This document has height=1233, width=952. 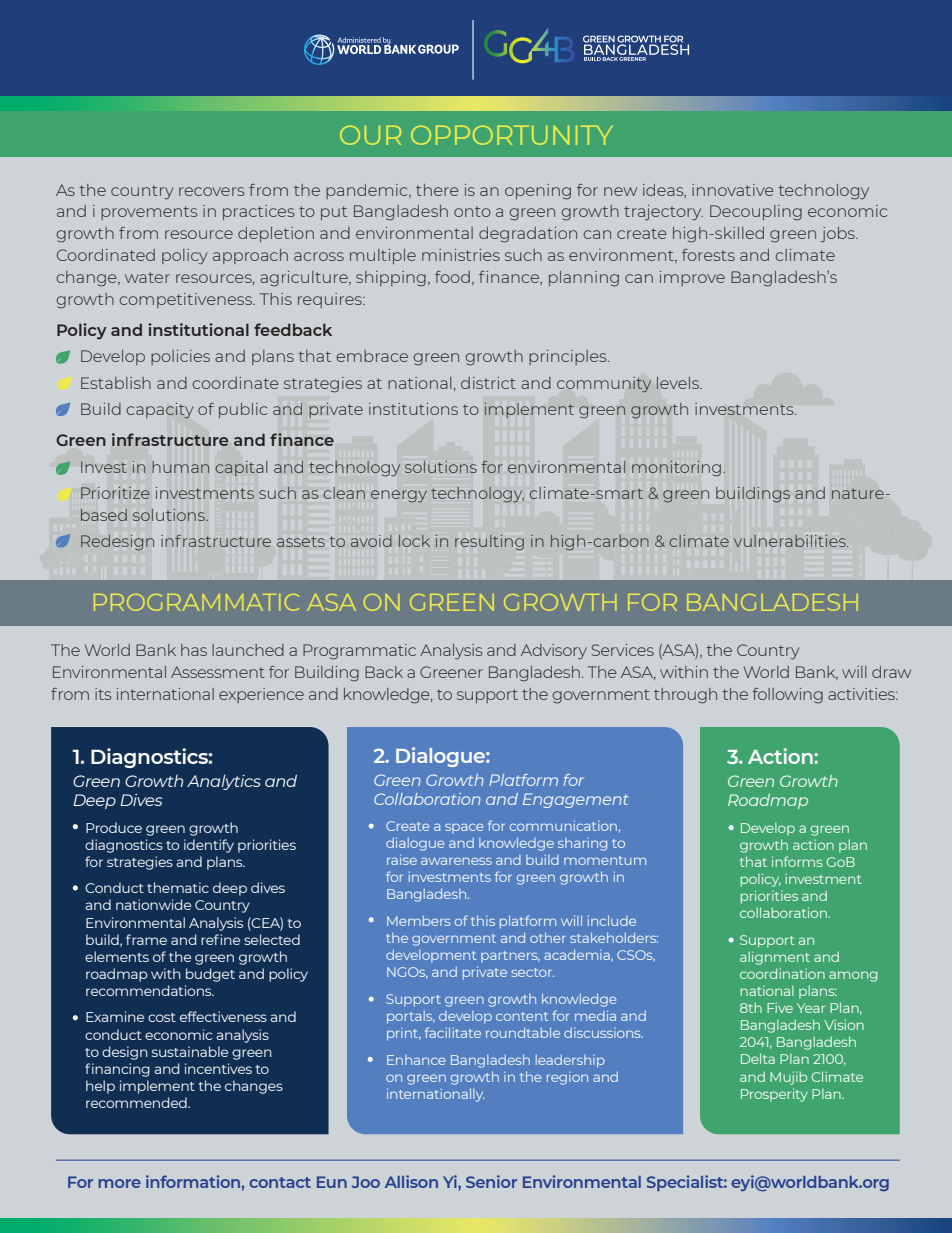 I want to click on Senior, so click(x=491, y=1181).
